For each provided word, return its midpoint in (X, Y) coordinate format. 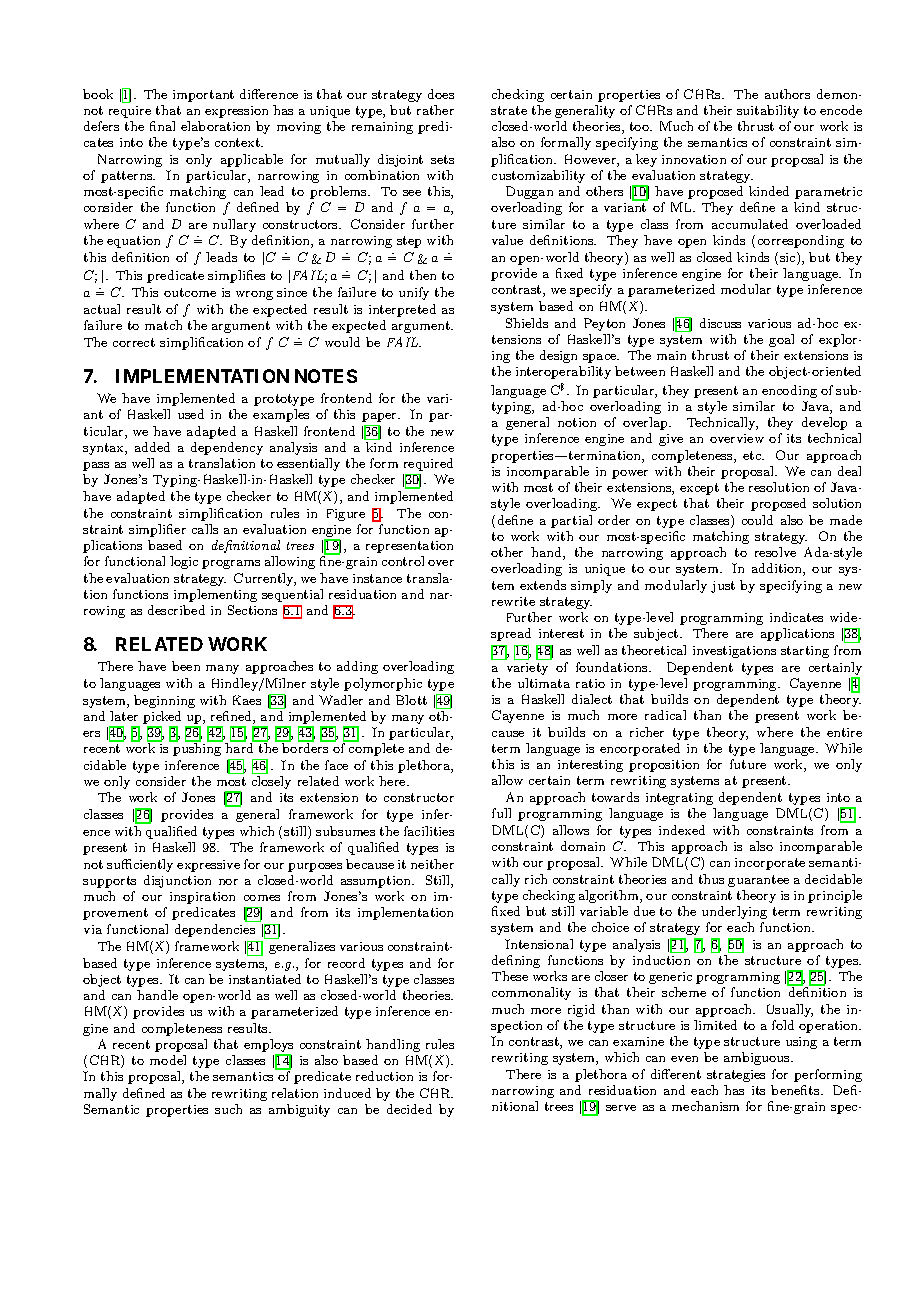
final (162, 126)
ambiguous (758, 1058)
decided (409, 1109)
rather (435, 110)
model (168, 1060)
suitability (768, 111)
